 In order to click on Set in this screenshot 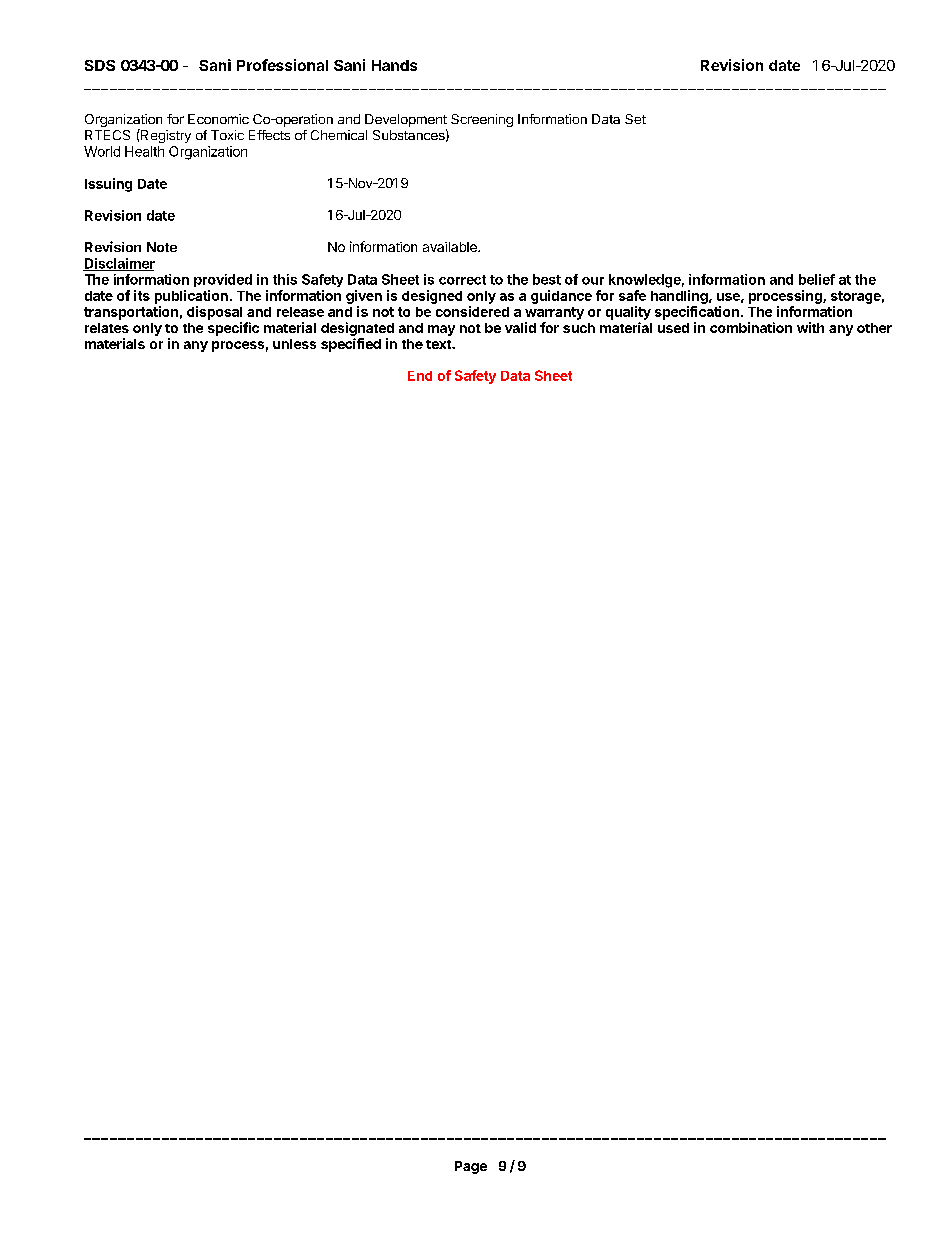, I will do `click(635, 119)`.
